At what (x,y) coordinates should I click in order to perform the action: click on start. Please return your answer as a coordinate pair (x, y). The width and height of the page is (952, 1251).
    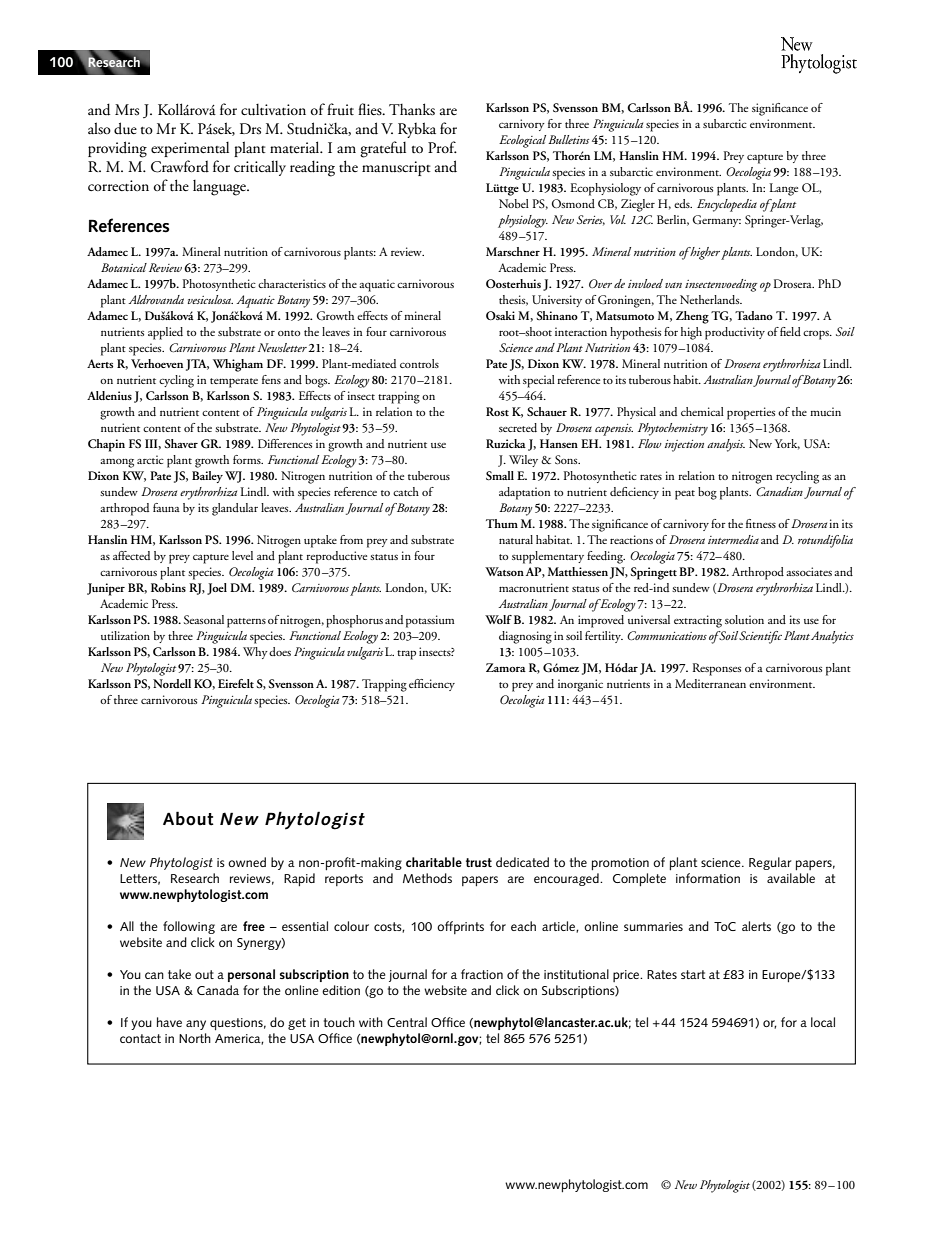
    Looking at the image, I should click on (693, 974).
